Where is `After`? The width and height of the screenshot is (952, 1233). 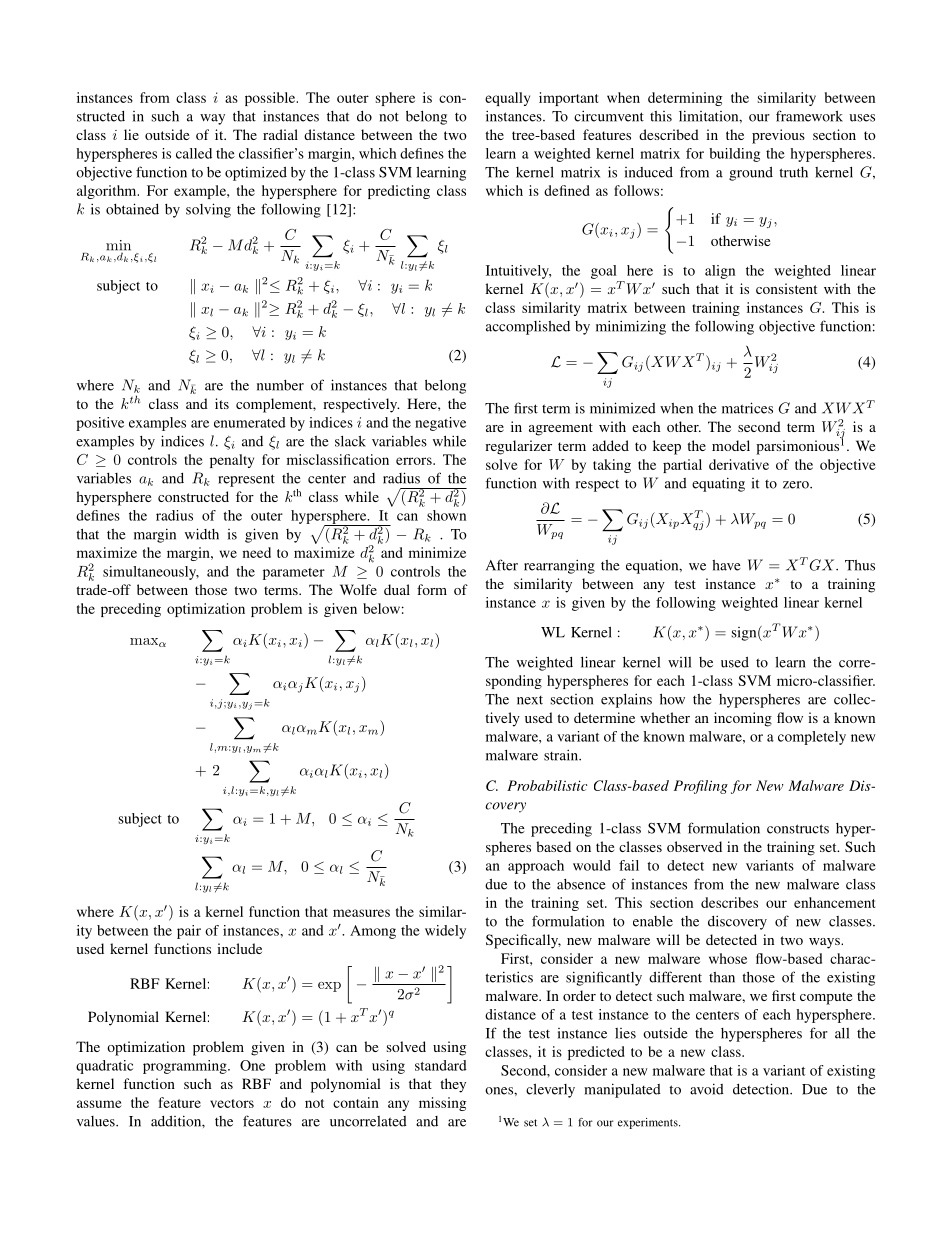
After is located at coordinates (502, 565).
